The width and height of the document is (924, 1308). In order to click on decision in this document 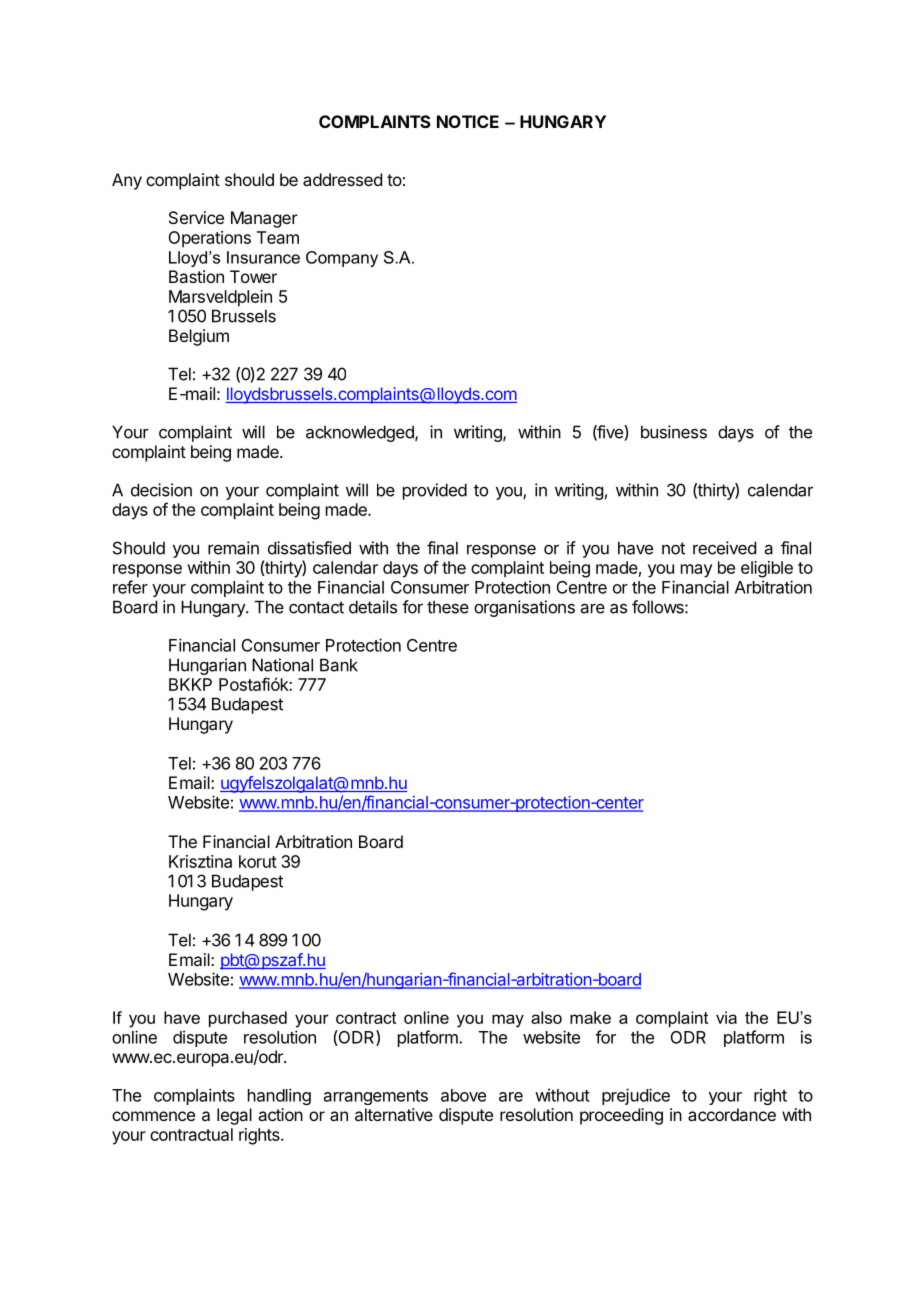, I will do `click(161, 490)`.
